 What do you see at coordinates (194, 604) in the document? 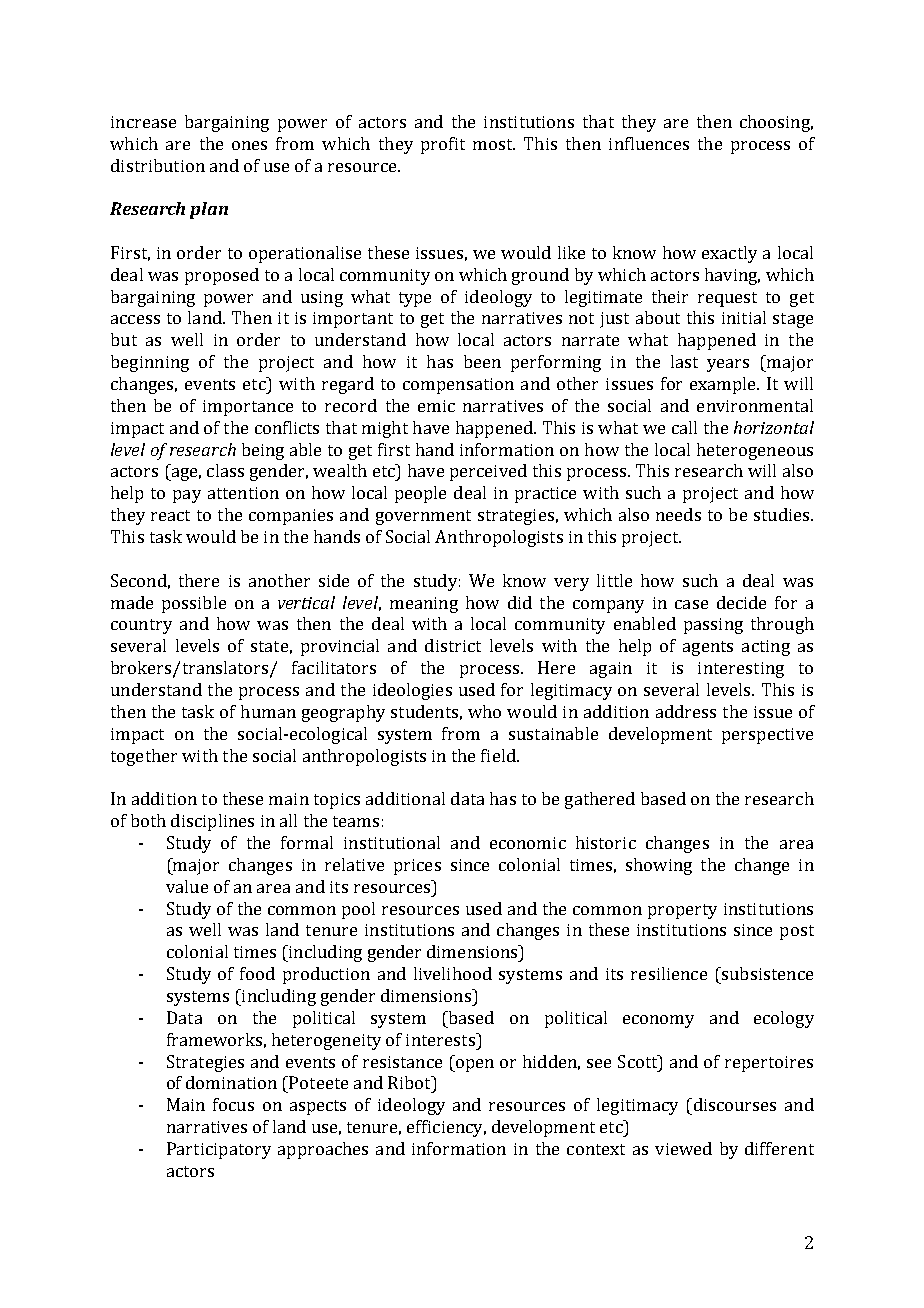
I see `possible` at bounding box center [194, 604].
